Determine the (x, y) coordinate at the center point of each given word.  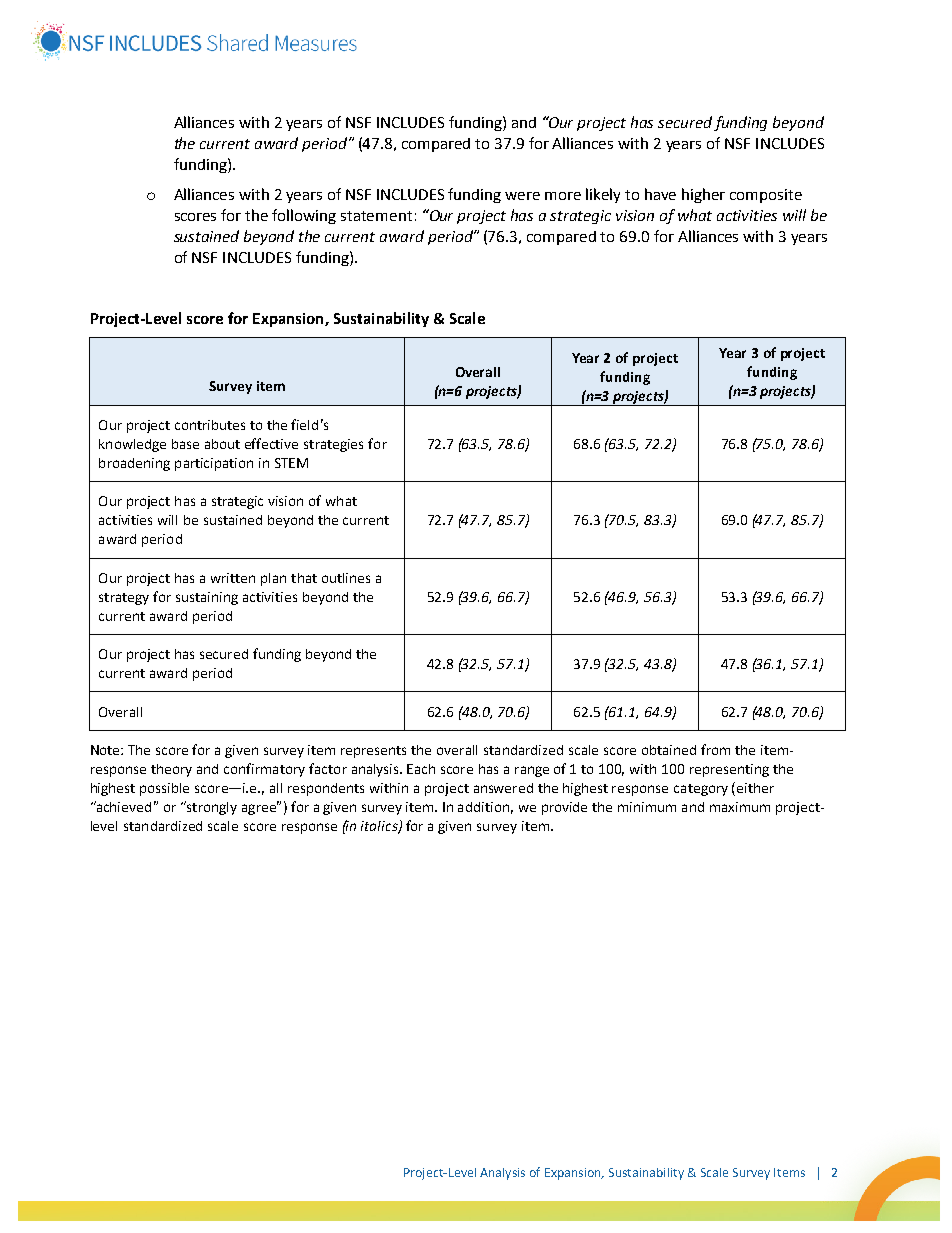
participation (214, 464)
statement (376, 216)
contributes (210, 425)
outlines (346, 578)
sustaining (207, 598)
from (715, 749)
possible (164, 789)
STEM (291, 463)
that (304, 578)
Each (421, 769)
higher (703, 195)
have (660, 194)
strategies (333, 445)
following (304, 216)
